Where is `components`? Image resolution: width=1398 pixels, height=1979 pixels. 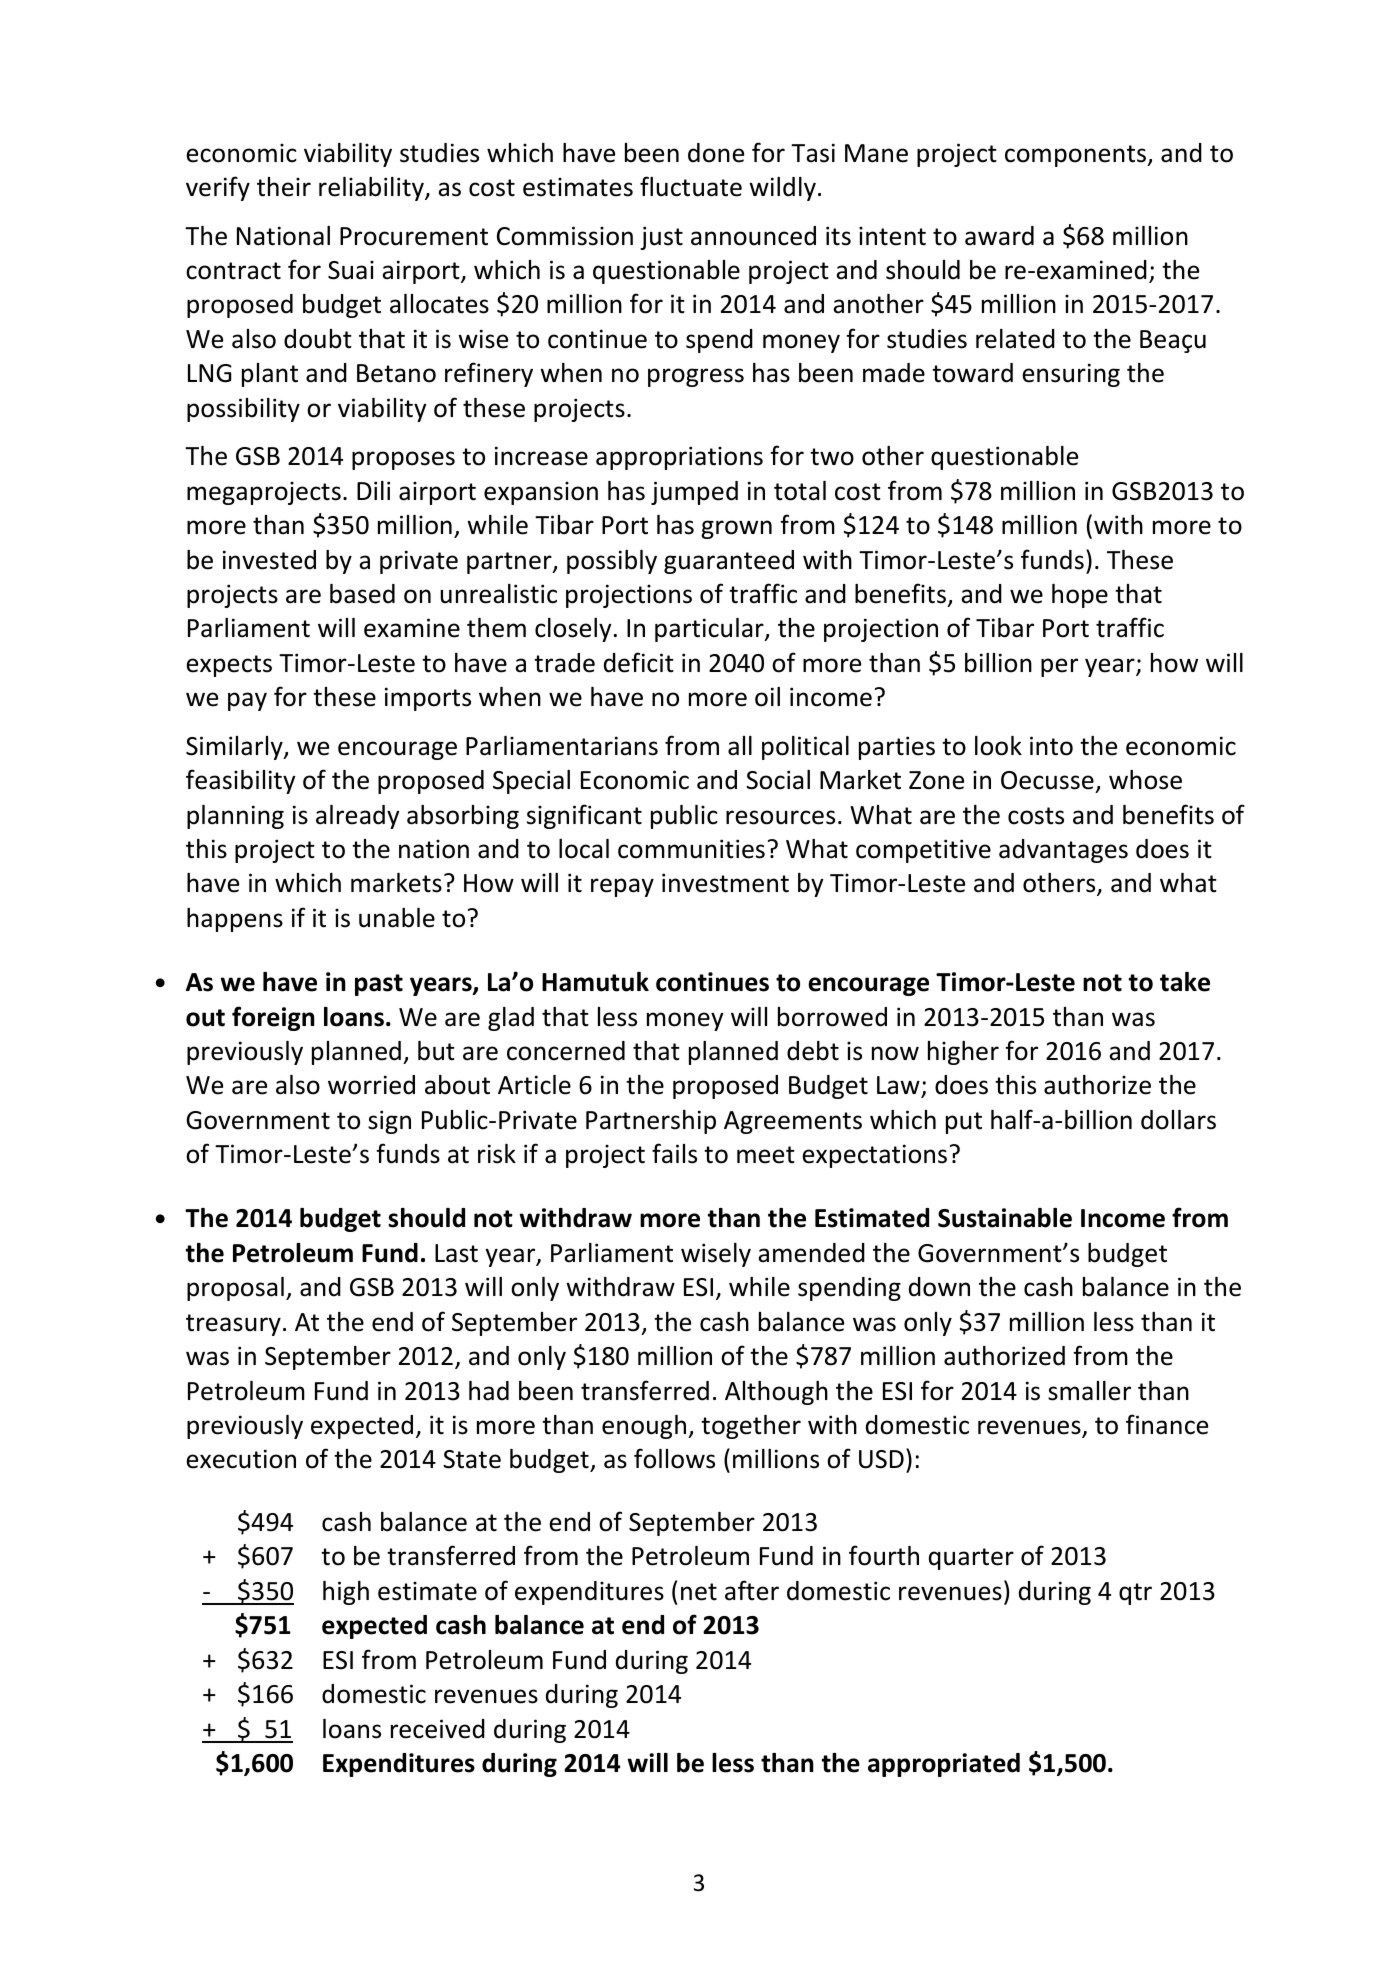
components is located at coordinates (1077, 156).
